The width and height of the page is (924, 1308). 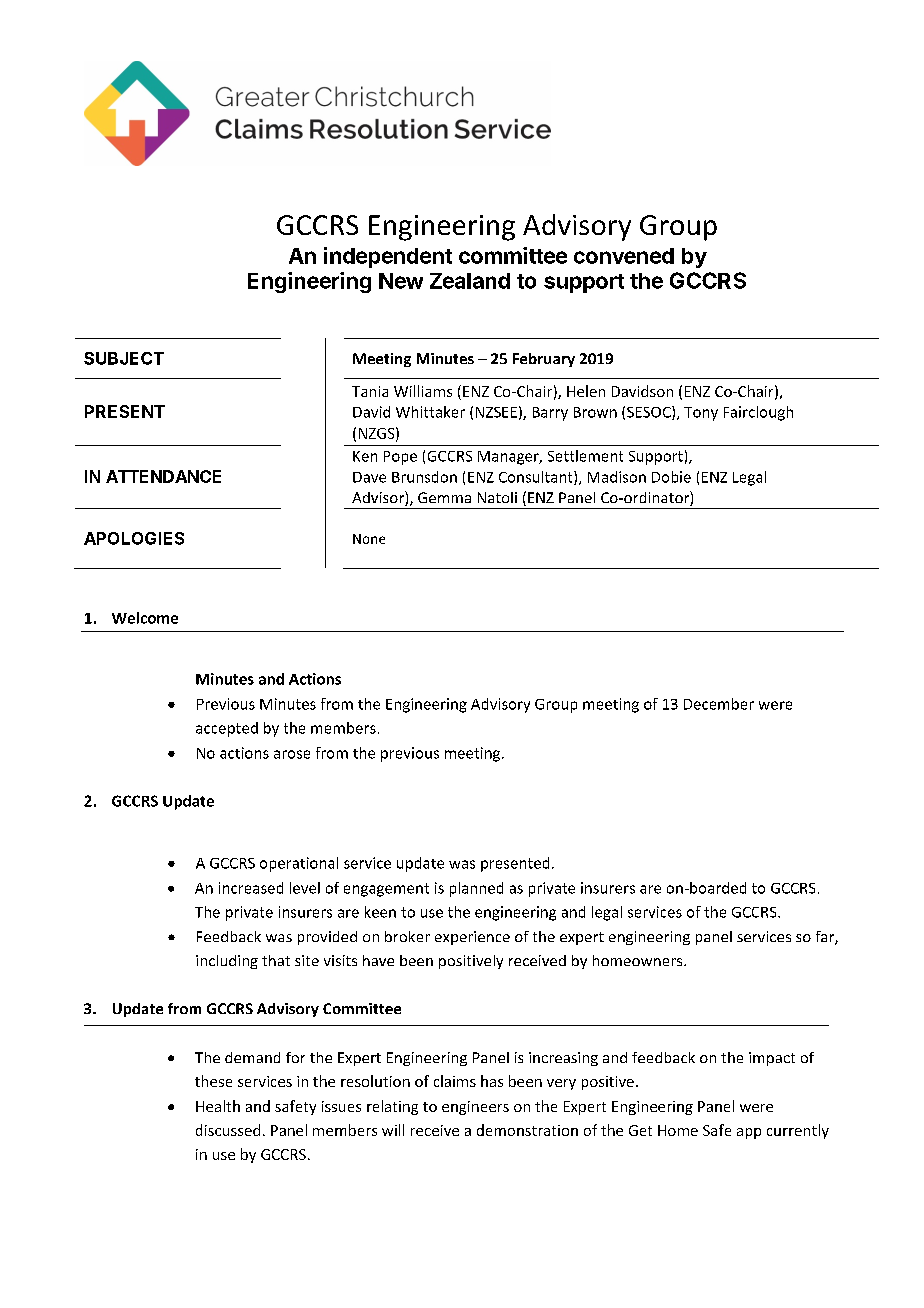 What do you see at coordinates (719, 704) in the page?
I see `December` at bounding box center [719, 704].
